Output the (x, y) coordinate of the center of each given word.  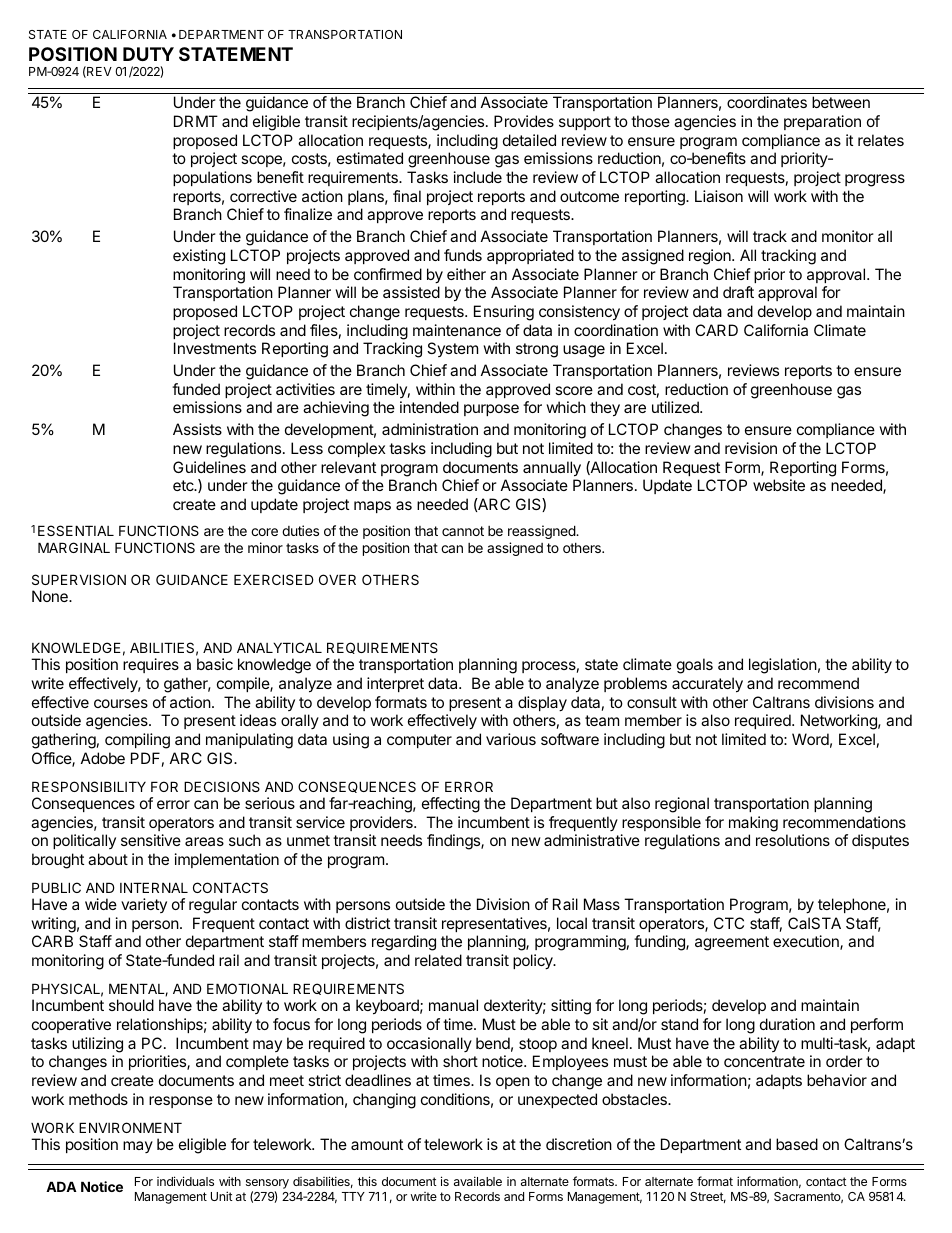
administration (430, 429)
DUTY (148, 54)
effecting (451, 805)
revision (751, 448)
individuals (185, 1181)
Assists (197, 429)
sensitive (151, 840)
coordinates (767, 102)
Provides (524, 121)
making (753, 824)
